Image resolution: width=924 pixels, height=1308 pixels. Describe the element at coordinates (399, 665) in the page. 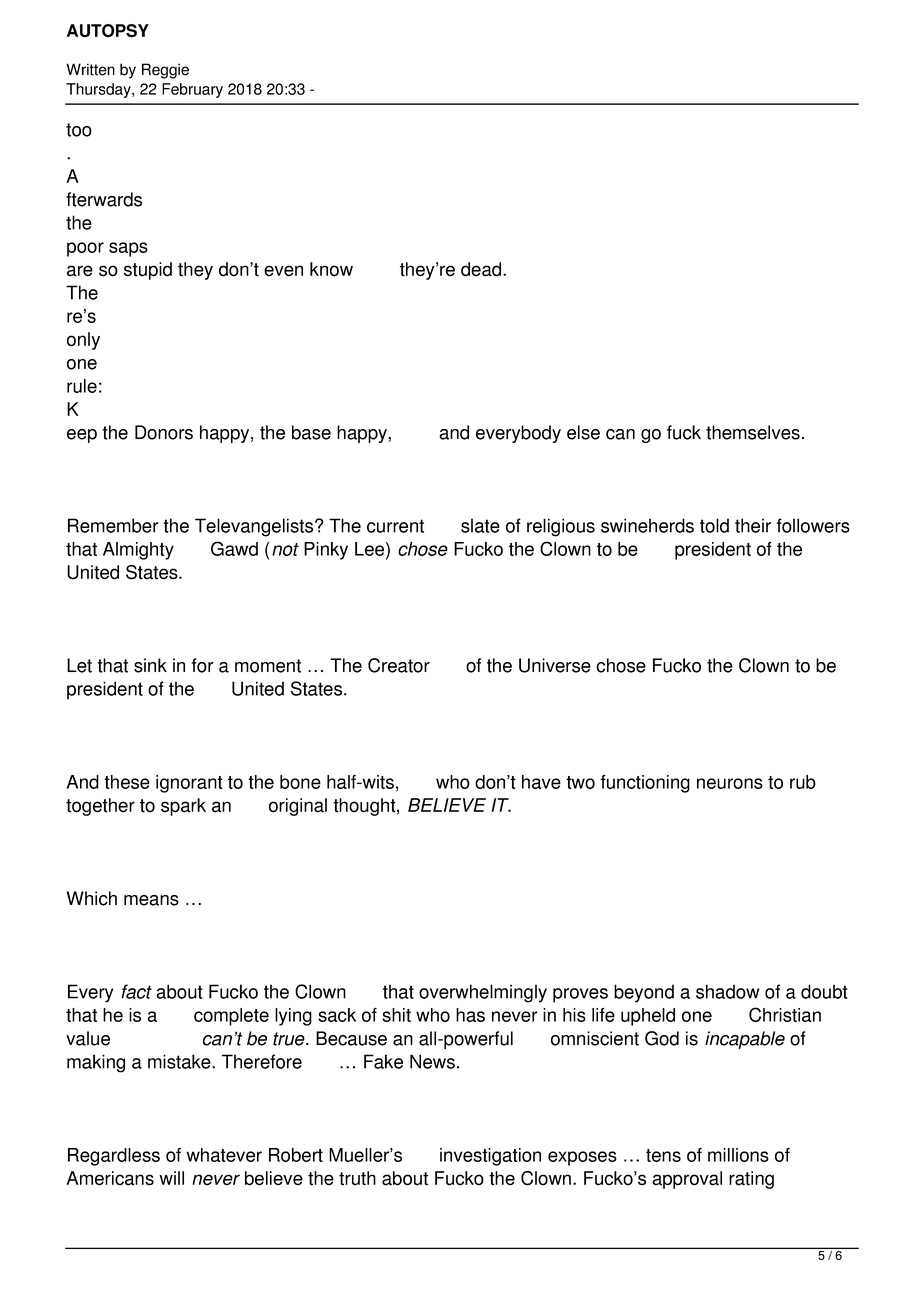

I see `Creator` at that location.
